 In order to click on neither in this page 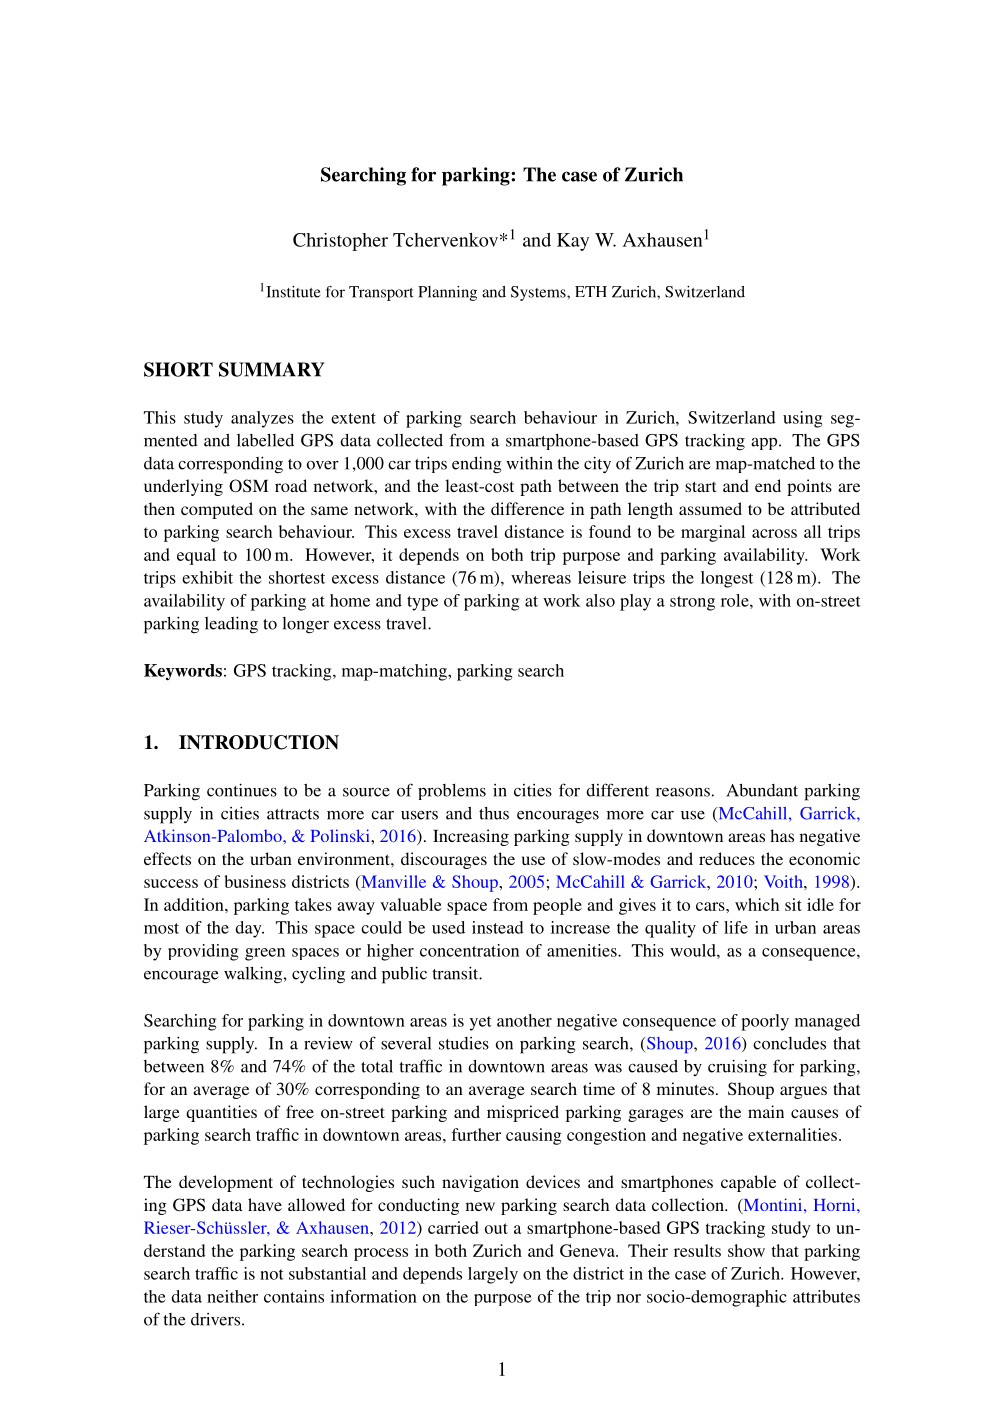, I will do `click(232, 1296)`.
